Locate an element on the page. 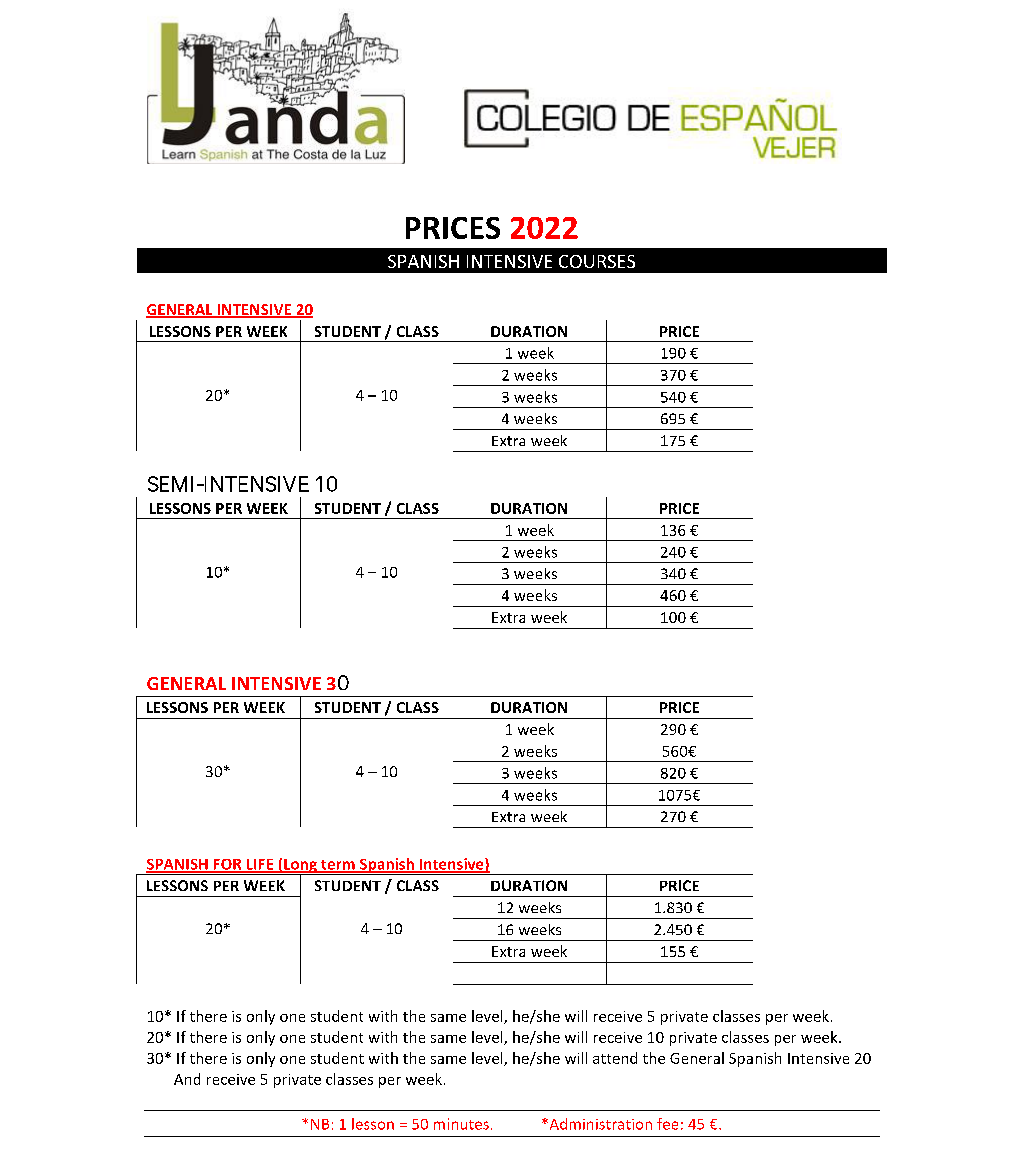 The width and height of the image is (1024, 1176). And is located at coordinates (187, 1079).
